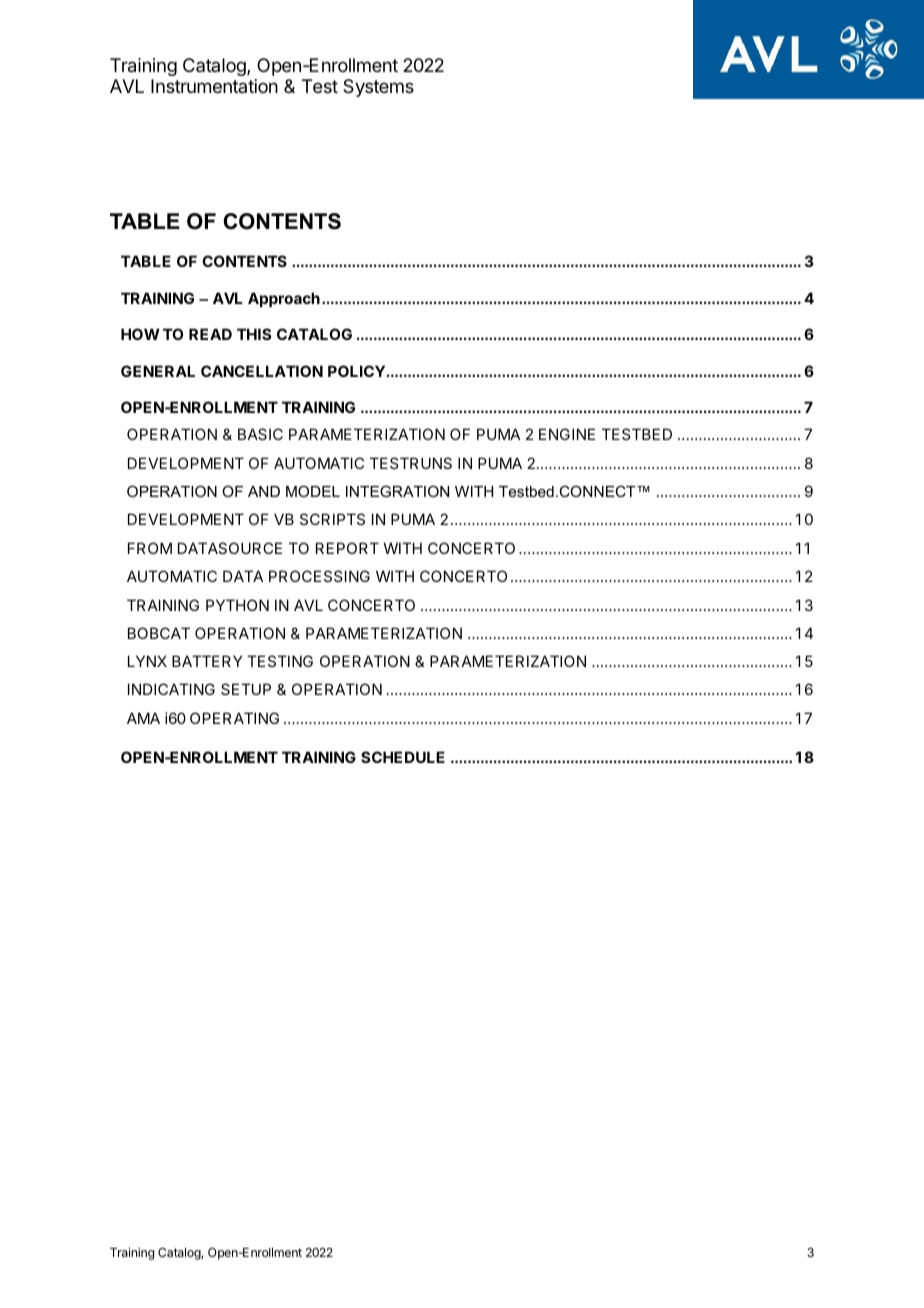 This screenshot has height=1308, width=924. Describe the element at coordinates (567, 434) in the screenshot. I see `ENGINE` at that location.
